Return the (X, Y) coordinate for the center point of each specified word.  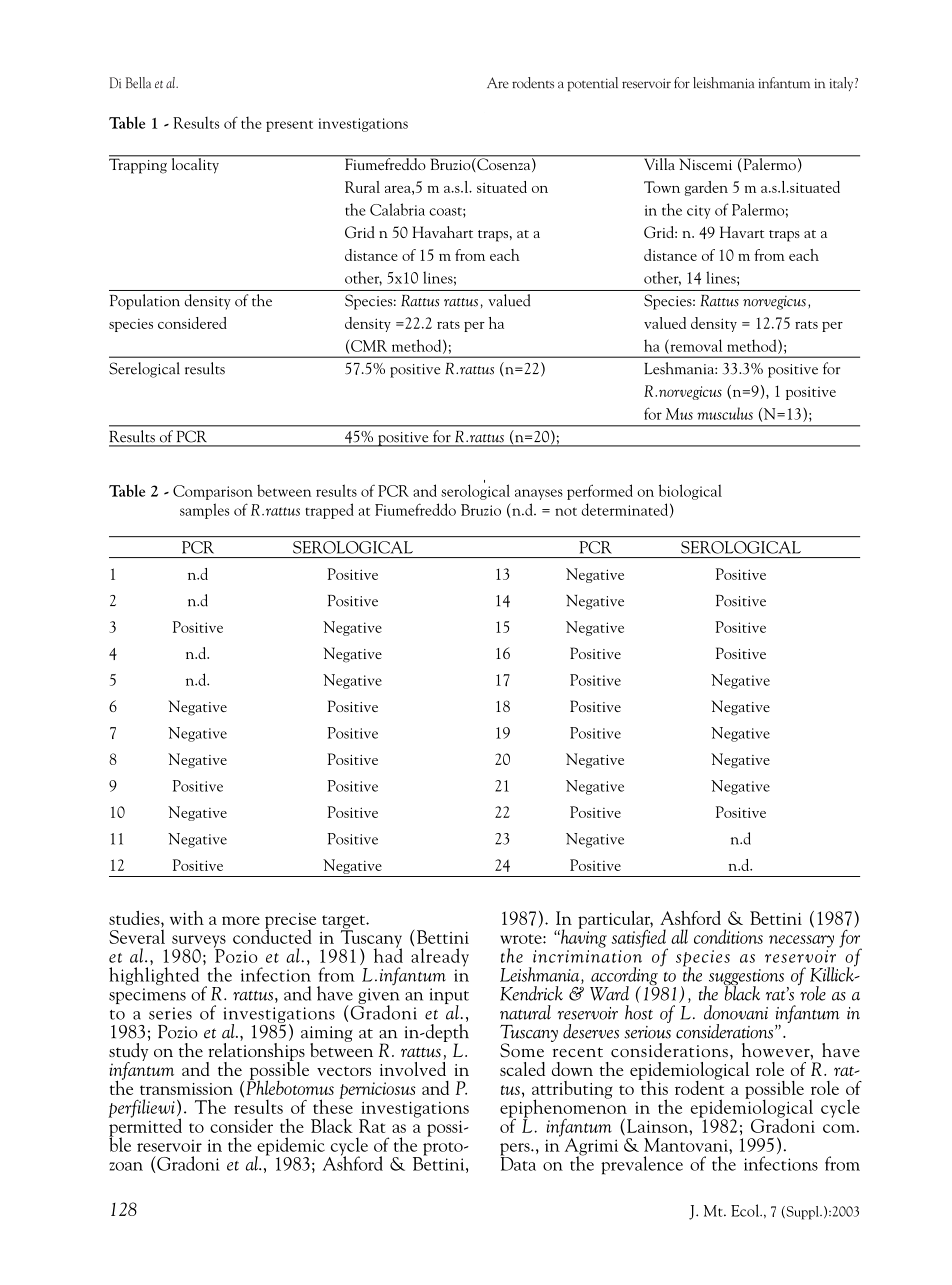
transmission (186, 1089)
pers (516, 1150)
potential (592, 84)
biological (690, 492)
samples (204, 511)
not (566, 511)
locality (195, 165)
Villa (659, 163)
